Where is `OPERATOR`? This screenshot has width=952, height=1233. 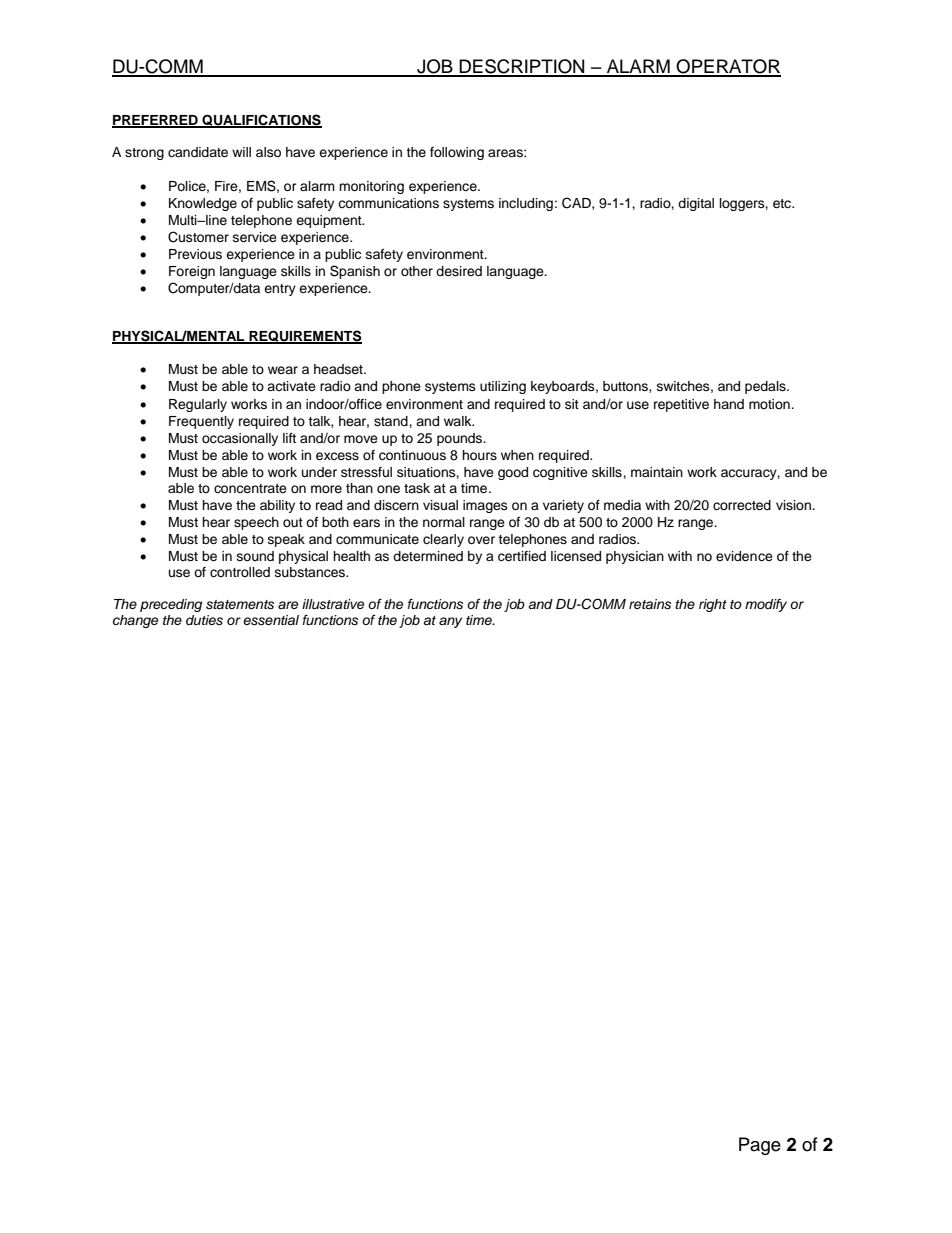 OPERATOR is located at coordinates (727, 67).
